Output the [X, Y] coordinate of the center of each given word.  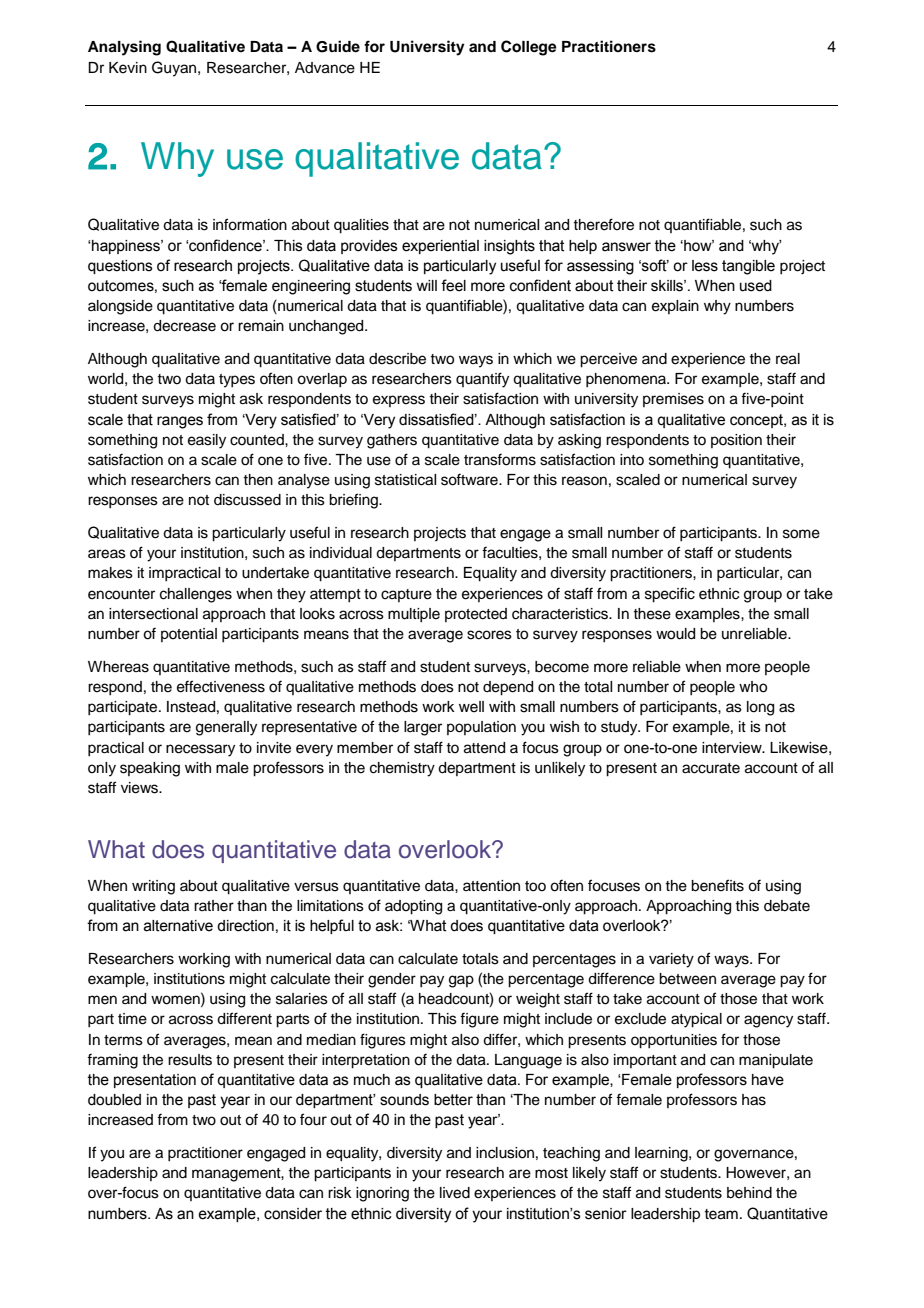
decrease [184, 326]
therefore [603, 224]
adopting [413, 907]
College [529, 48]
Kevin [128, 68]
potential [189, 635]
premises [673, 400]
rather [214, 906]
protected [476, 615]
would [675, 634]
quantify [482, 380]
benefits [717, 885]
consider [293, 1214]
